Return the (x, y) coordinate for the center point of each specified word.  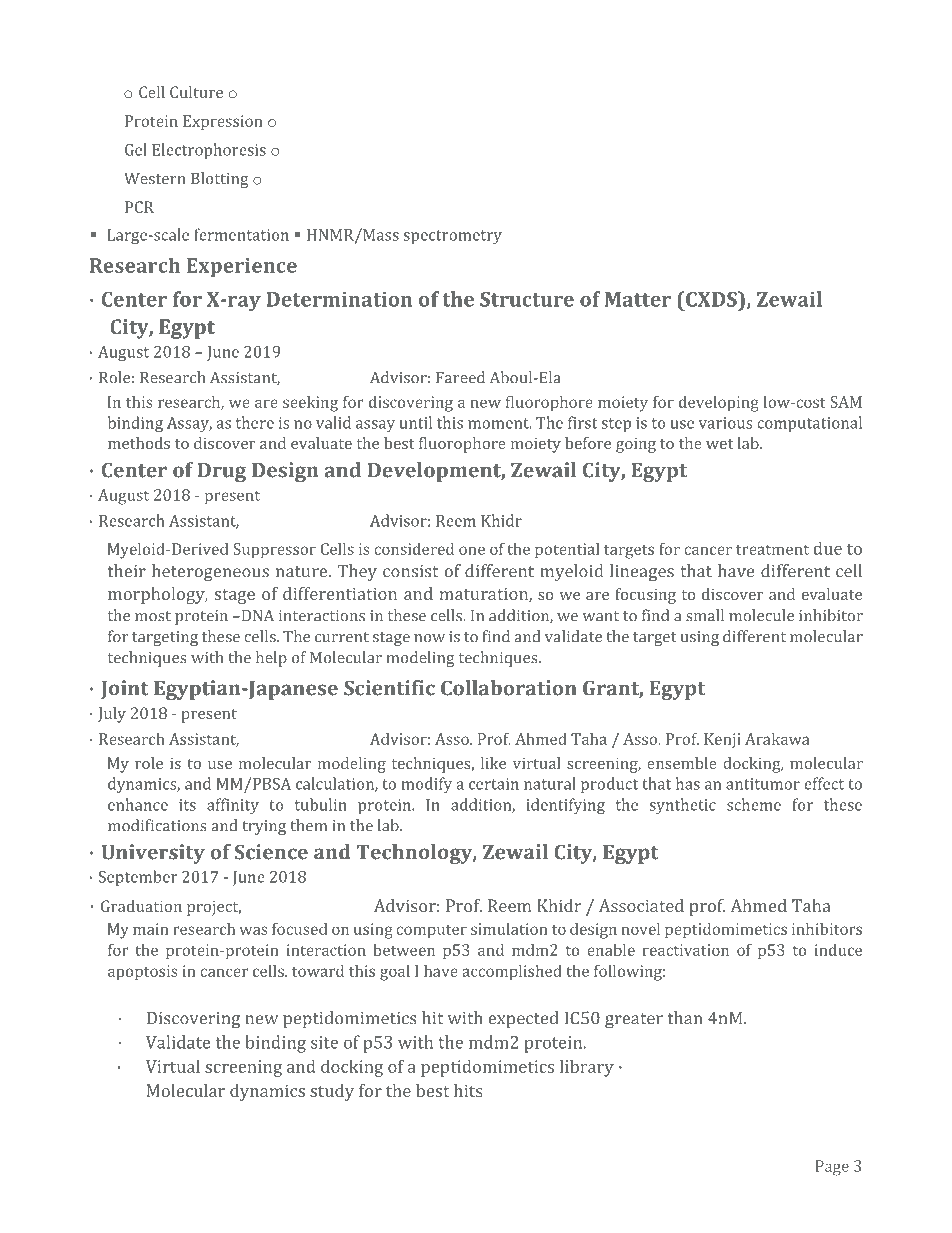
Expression (222, 123)
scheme (754, 804)
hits (468, 1090)
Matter (638, 299)
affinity (233, 806)
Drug (221, 472)
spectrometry (453, 237)
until (415, 422)
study (332, 1092)
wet (719, 444)
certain (494, 784)
